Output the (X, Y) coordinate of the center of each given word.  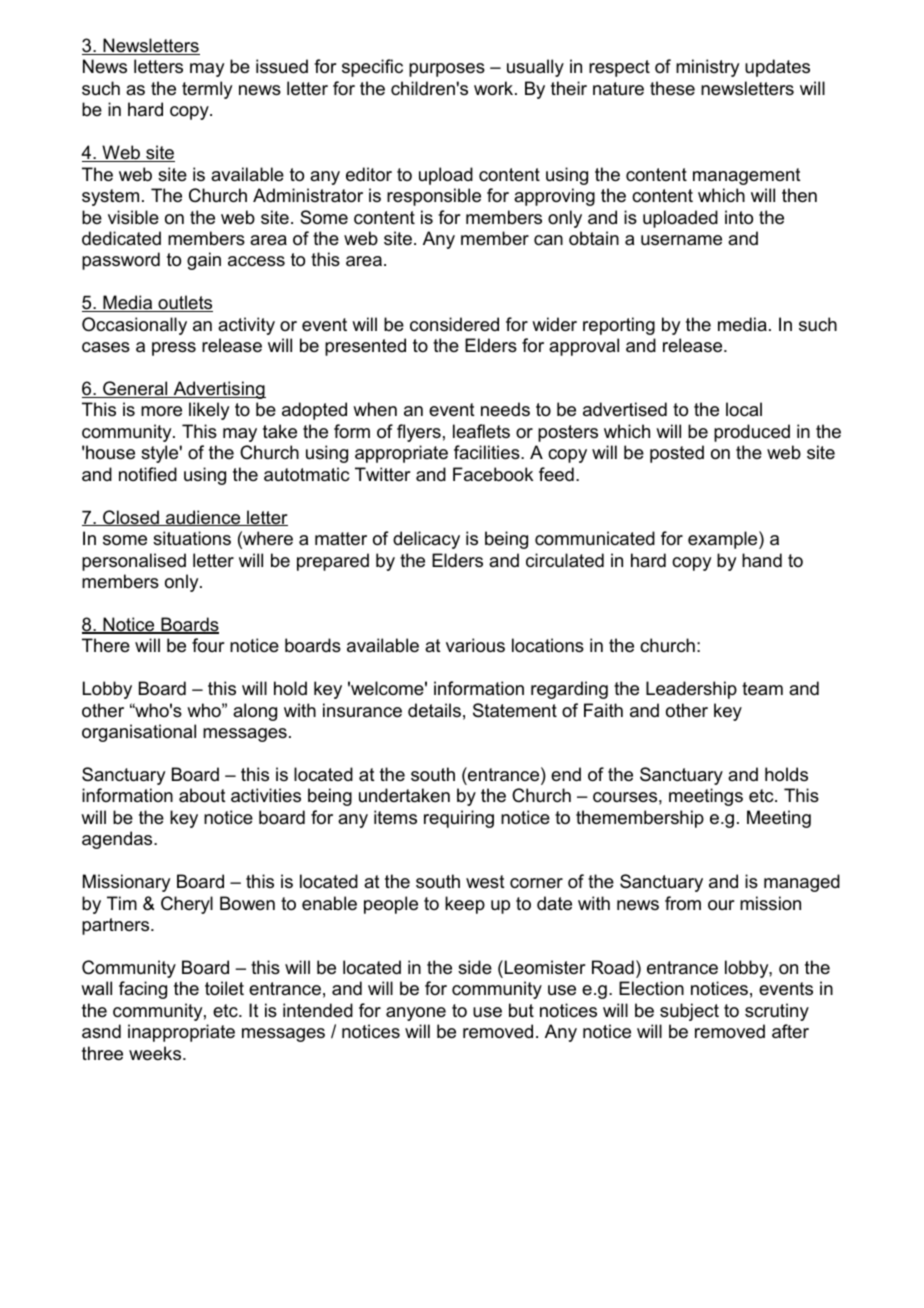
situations (192, 538)
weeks (156, 1053)
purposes (447, 70)
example (724, 540)
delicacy (426, 540)
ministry (707, 68)
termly (207, 90)
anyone (416, 1014)
